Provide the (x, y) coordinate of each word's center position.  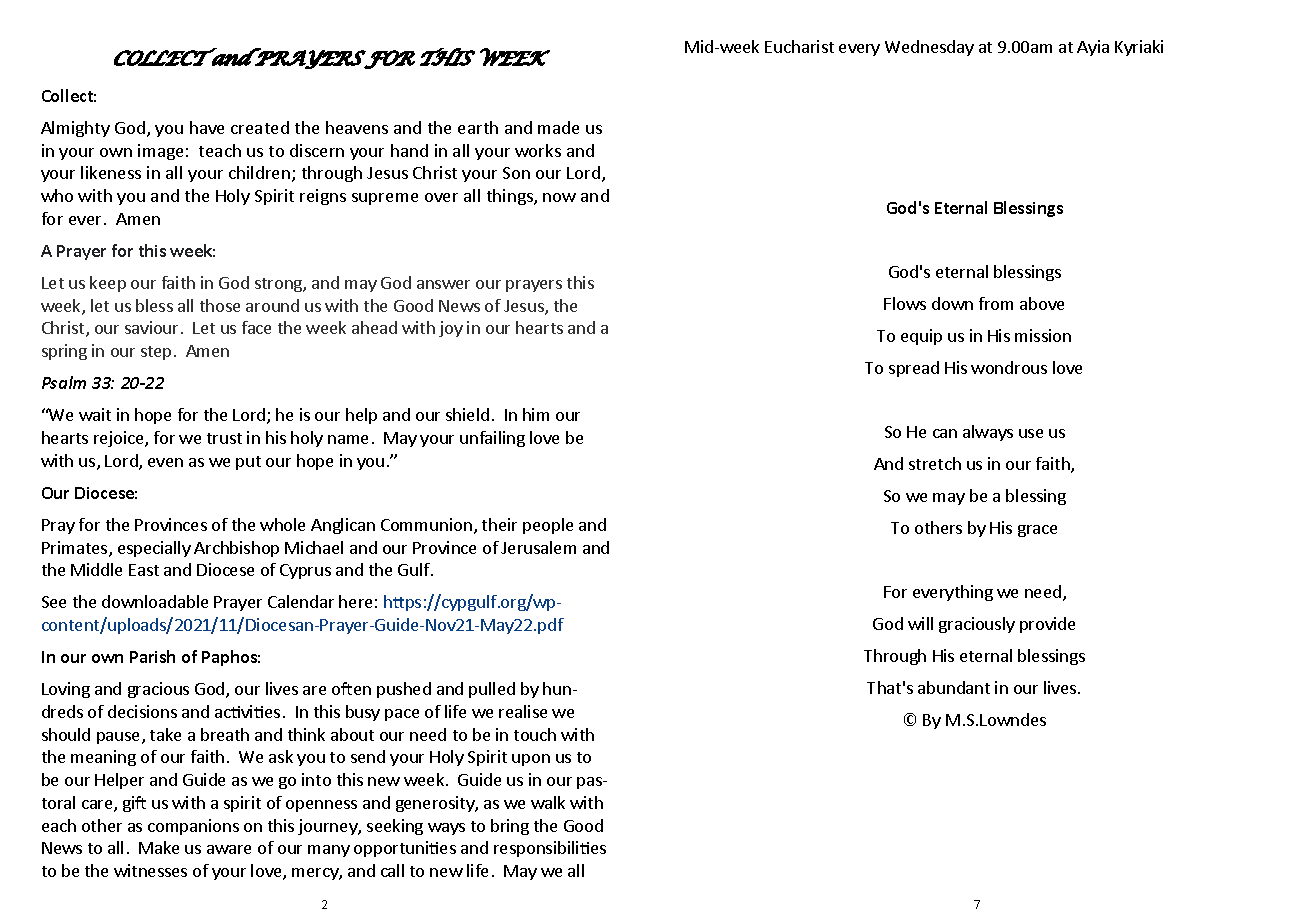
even (165, 462)
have (207, 127)
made (558, 127)
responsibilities (550, 849)
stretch (935, 463)
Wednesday (929, 48)
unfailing (492, 439)
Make (159, 847)
